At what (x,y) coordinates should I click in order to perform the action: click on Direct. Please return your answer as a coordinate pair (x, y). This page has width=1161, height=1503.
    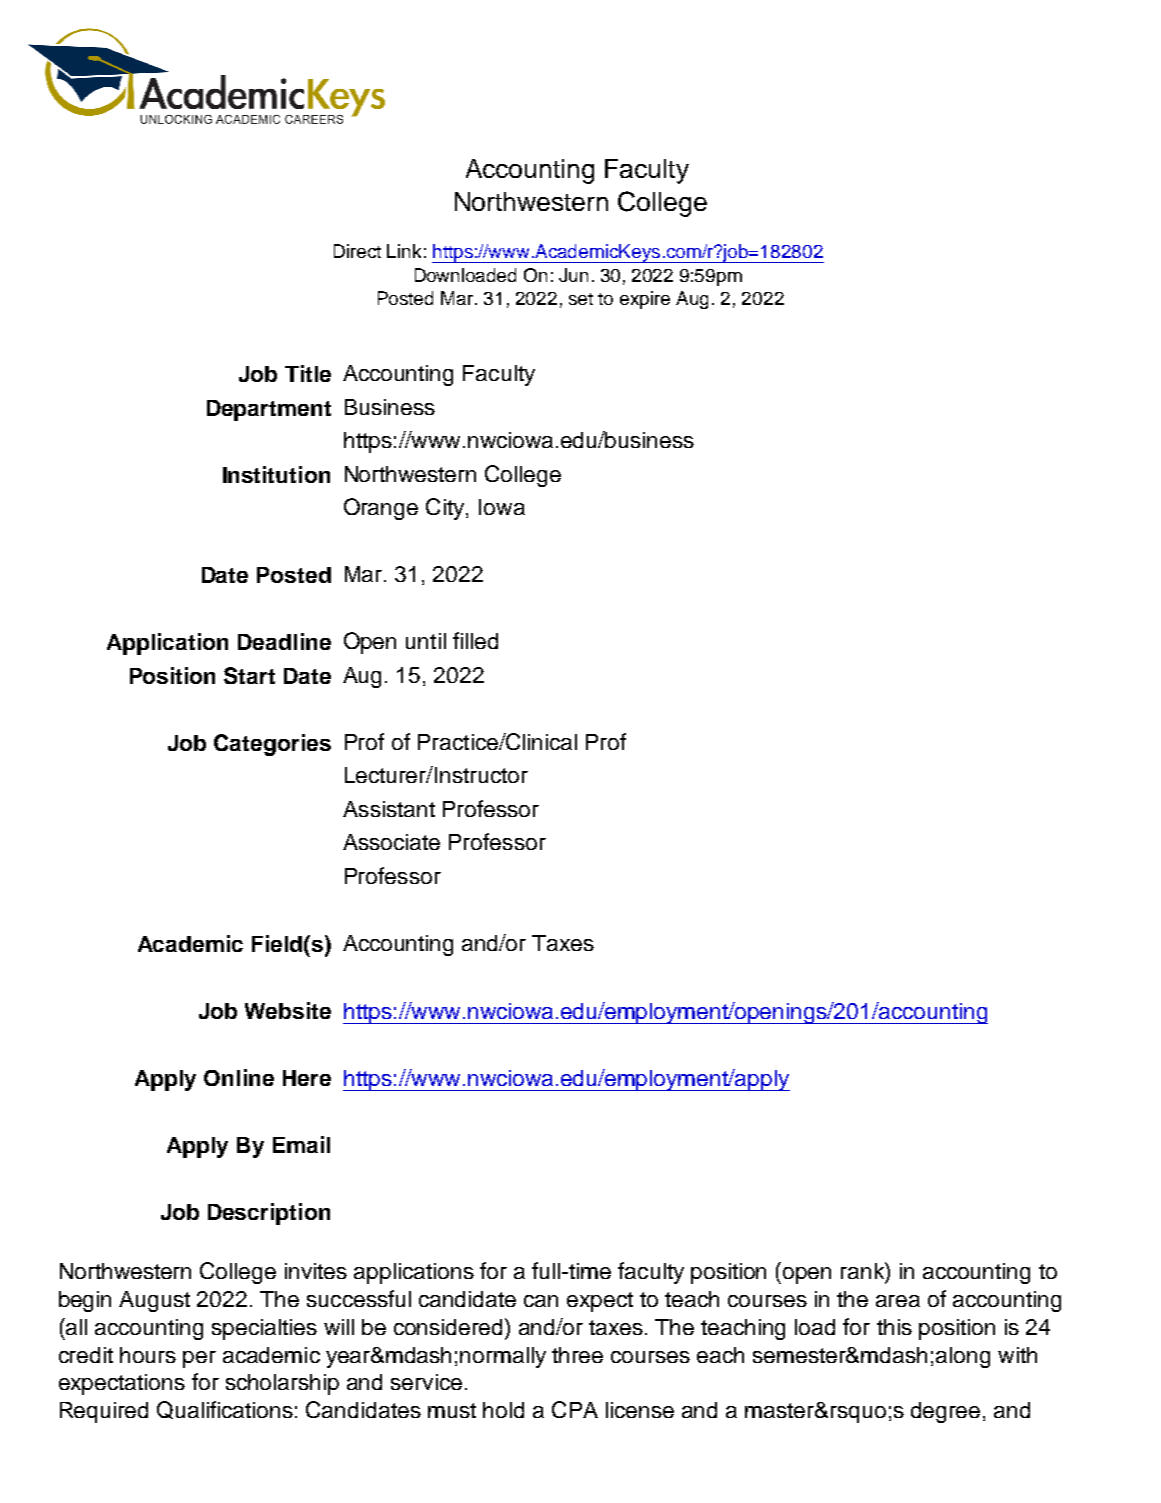
    Looking at the image, I should click on (357, 251).
